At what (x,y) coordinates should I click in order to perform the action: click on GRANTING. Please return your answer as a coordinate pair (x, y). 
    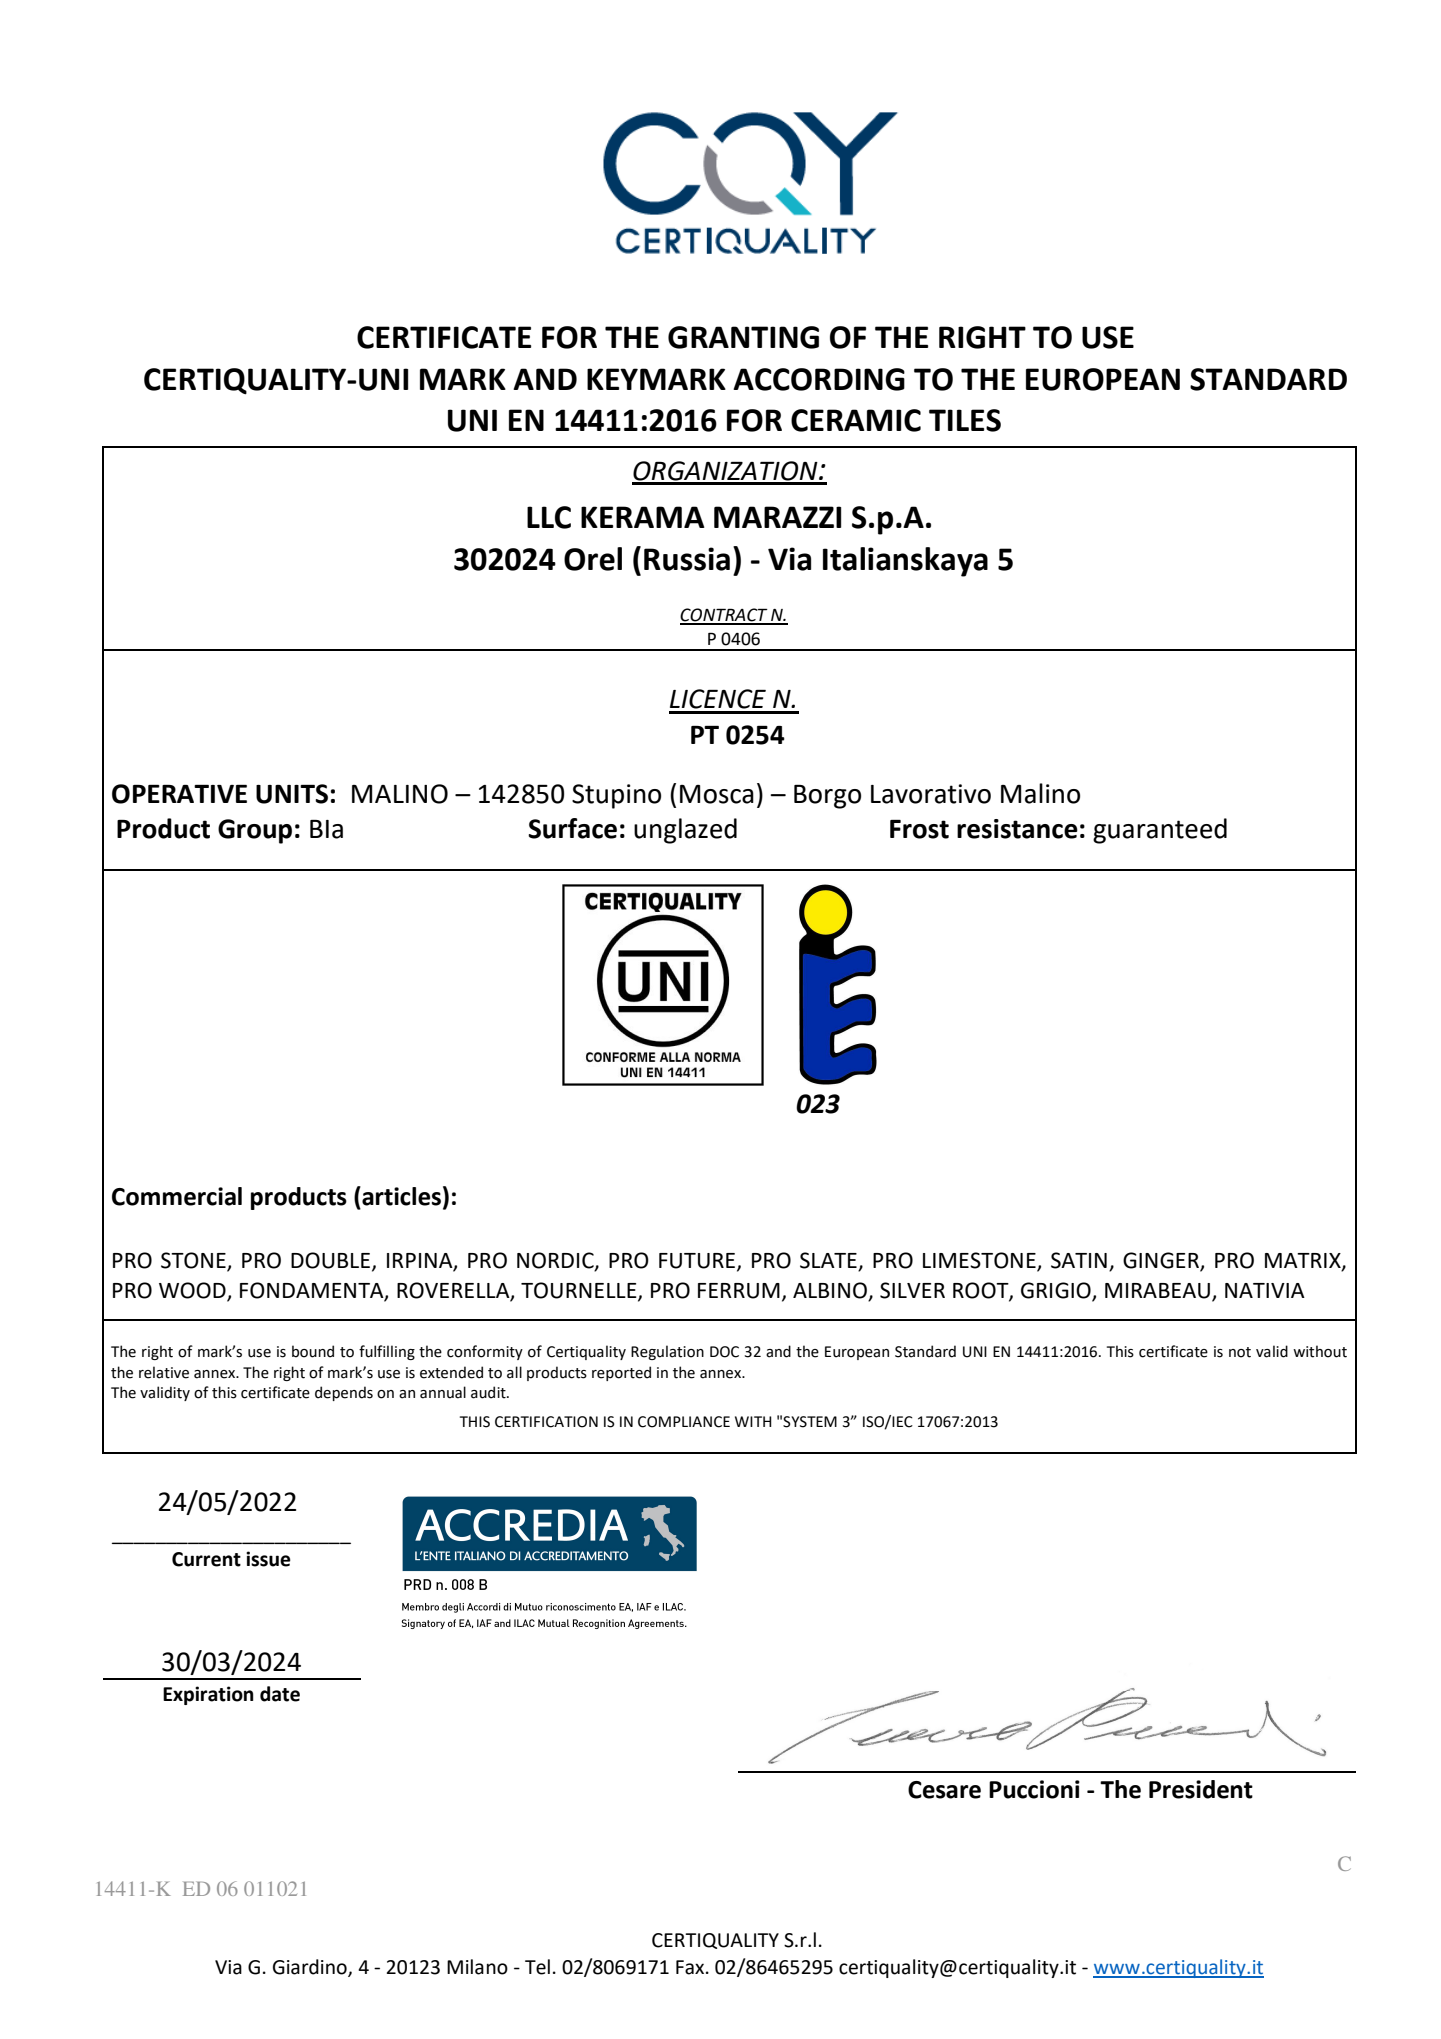
    Looking at the image, I should click on (743, 337).
